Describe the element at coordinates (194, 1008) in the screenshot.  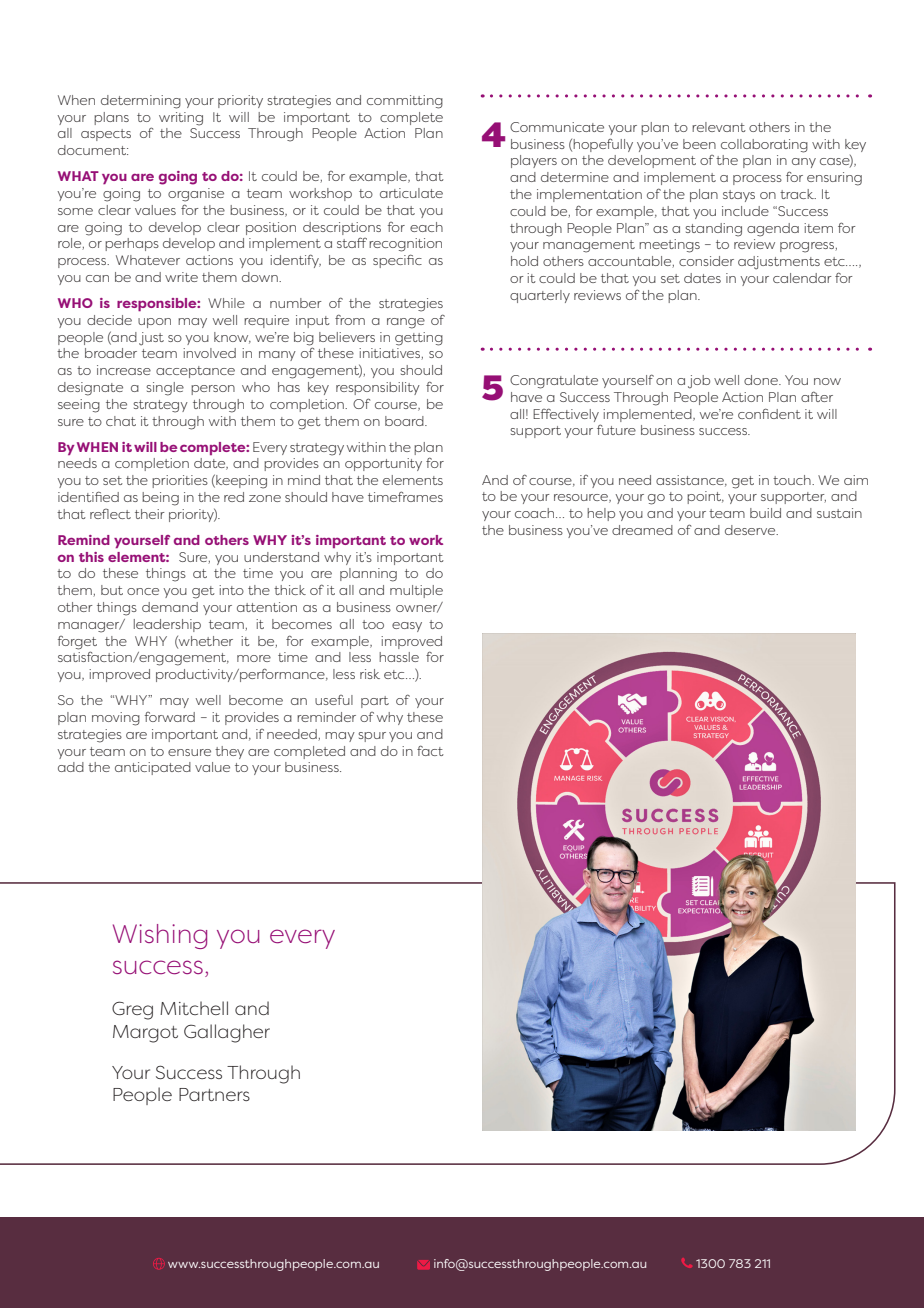
I see `Mitchell` at that location.
